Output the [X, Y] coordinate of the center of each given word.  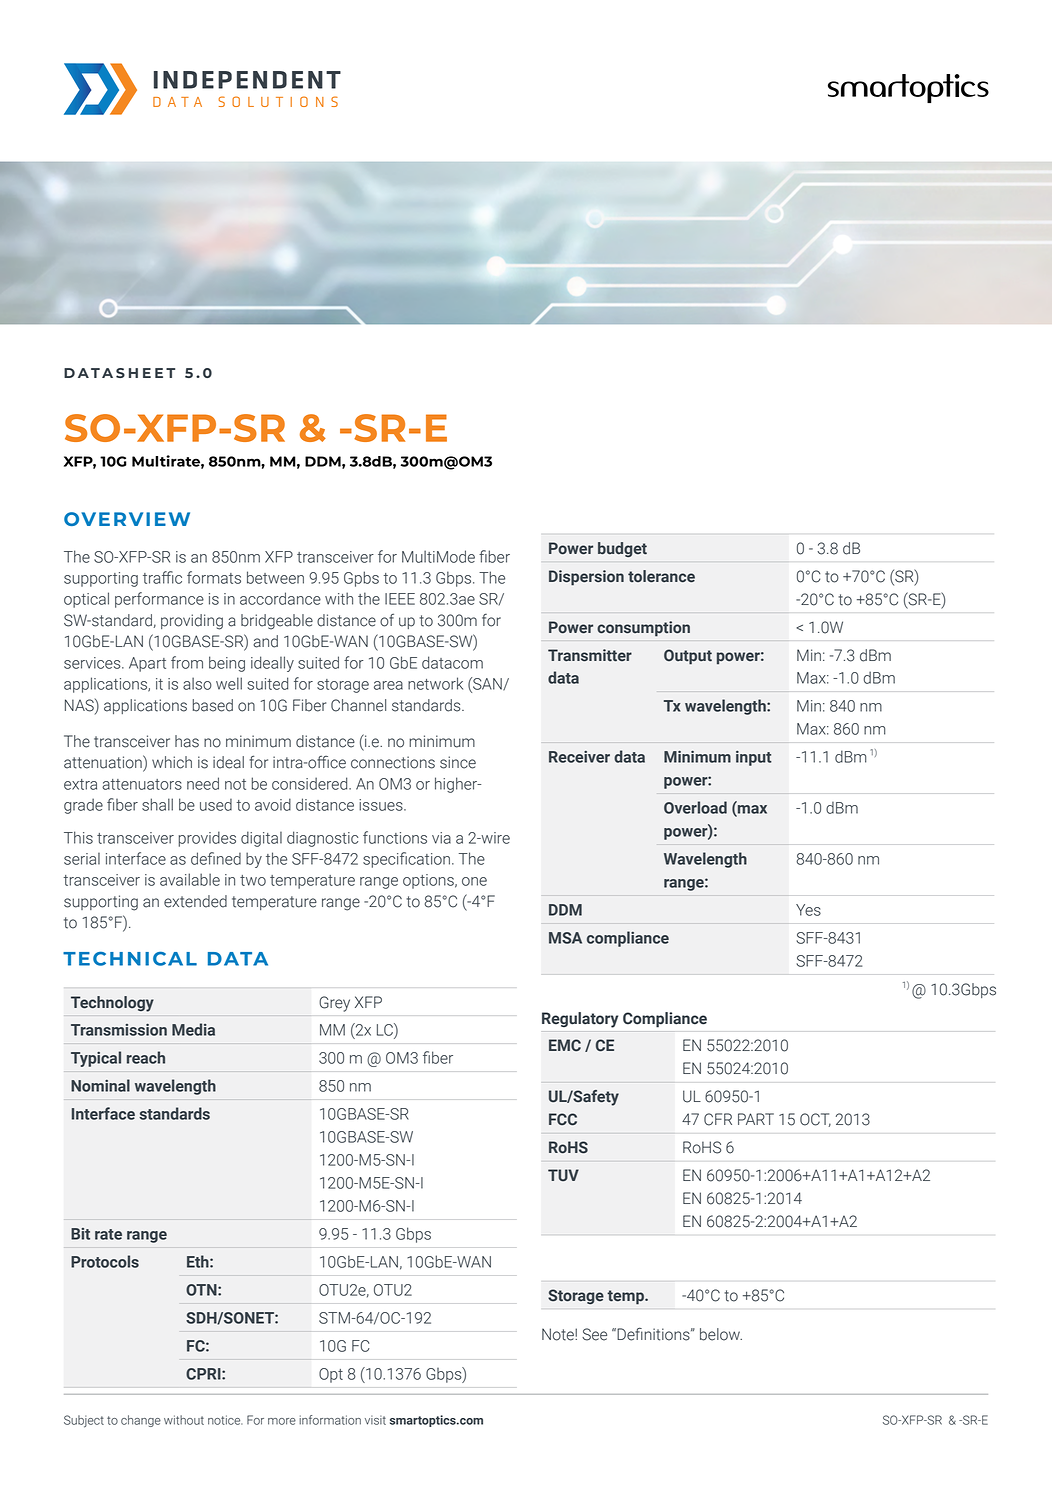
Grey [334, 1004]
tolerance [661, 576]
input [754, 758]
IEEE [400, 599]
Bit [80, 1234]
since [458, 762]
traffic [162, 577]
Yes [808, 910]
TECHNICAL [130, 958]
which [172, 762]
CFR [718, 1119]
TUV [563, 1175]
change [141, 1421]
